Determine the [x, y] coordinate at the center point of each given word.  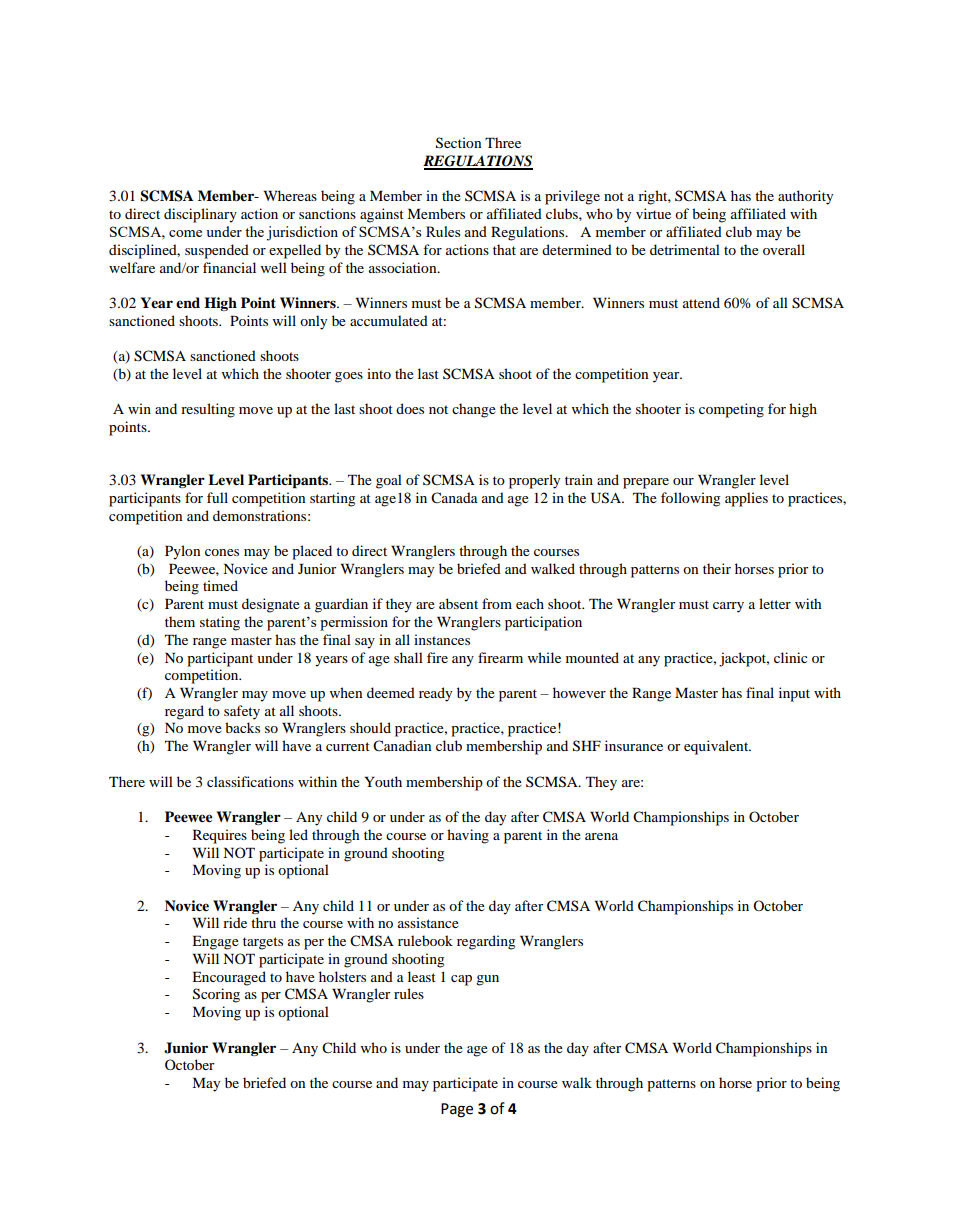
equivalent [717, 747]
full [217, 497]
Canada [454, 497]
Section [458, 143]
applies [746, 499]
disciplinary [200, 215]
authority [805, 197]
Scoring [216, 995]
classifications [250, 781]
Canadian [402, 745]
